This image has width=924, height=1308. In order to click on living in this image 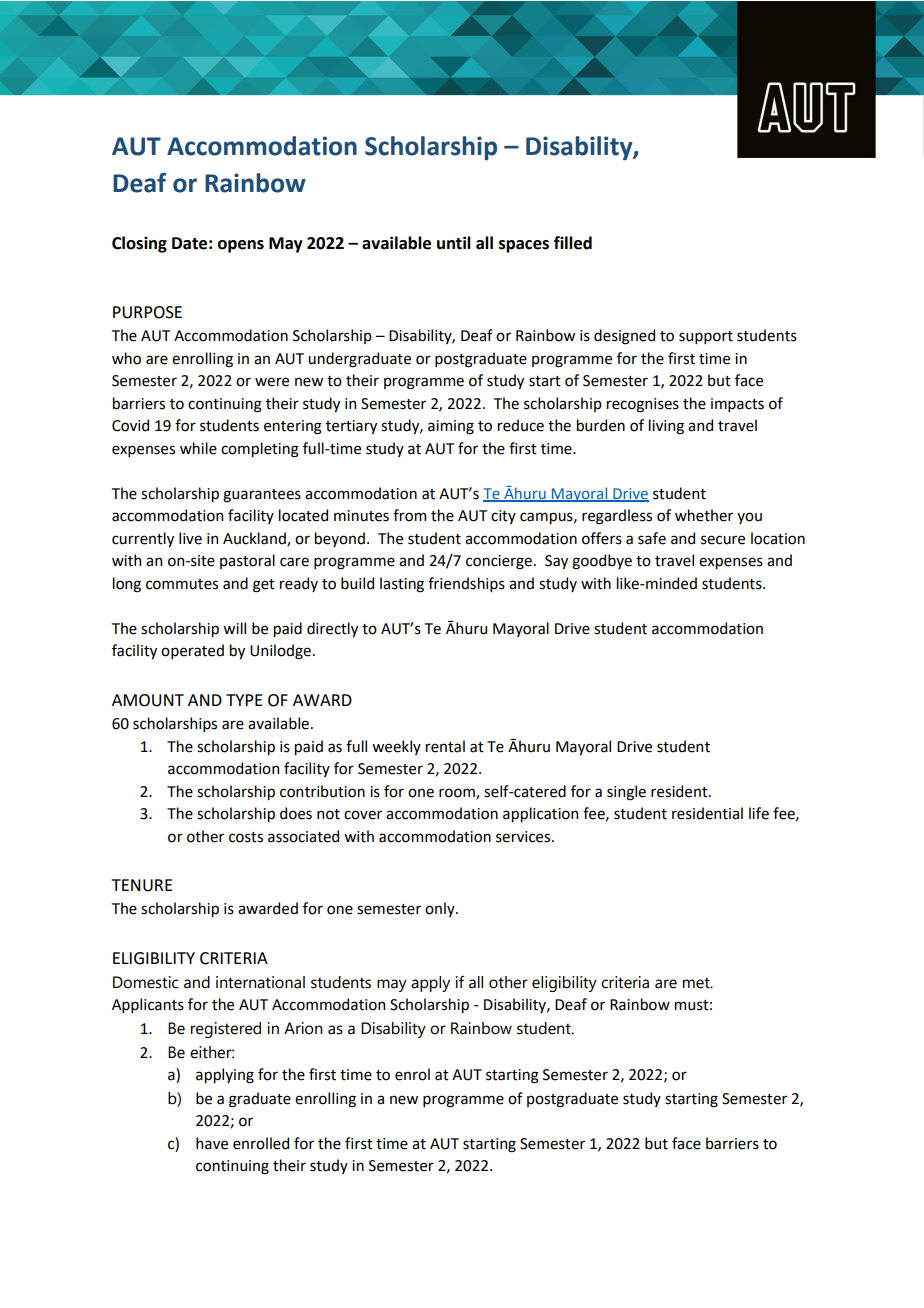, I will do `click(666, 427)`.
